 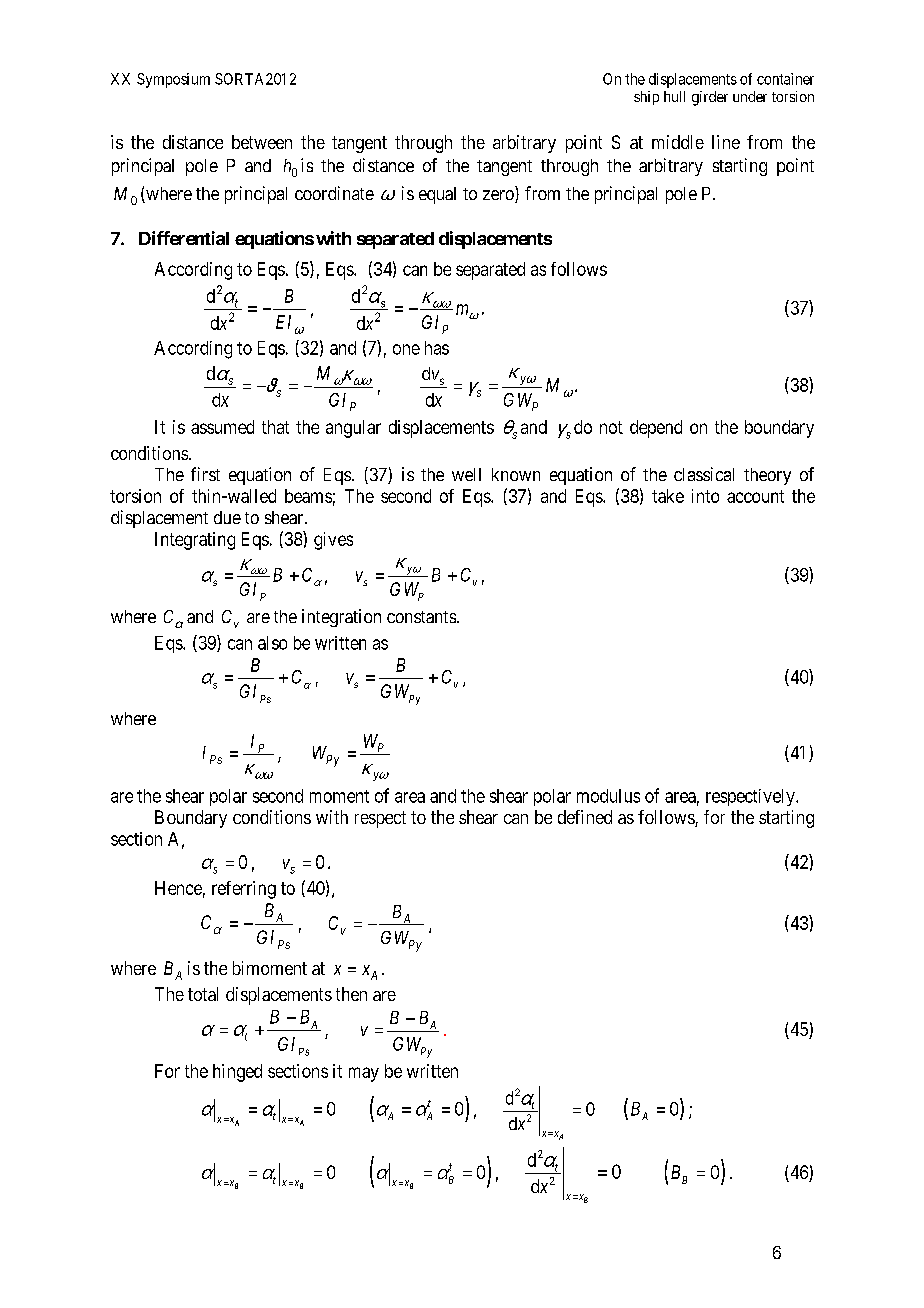 I want to click on also, so click(x=272, y=643).
